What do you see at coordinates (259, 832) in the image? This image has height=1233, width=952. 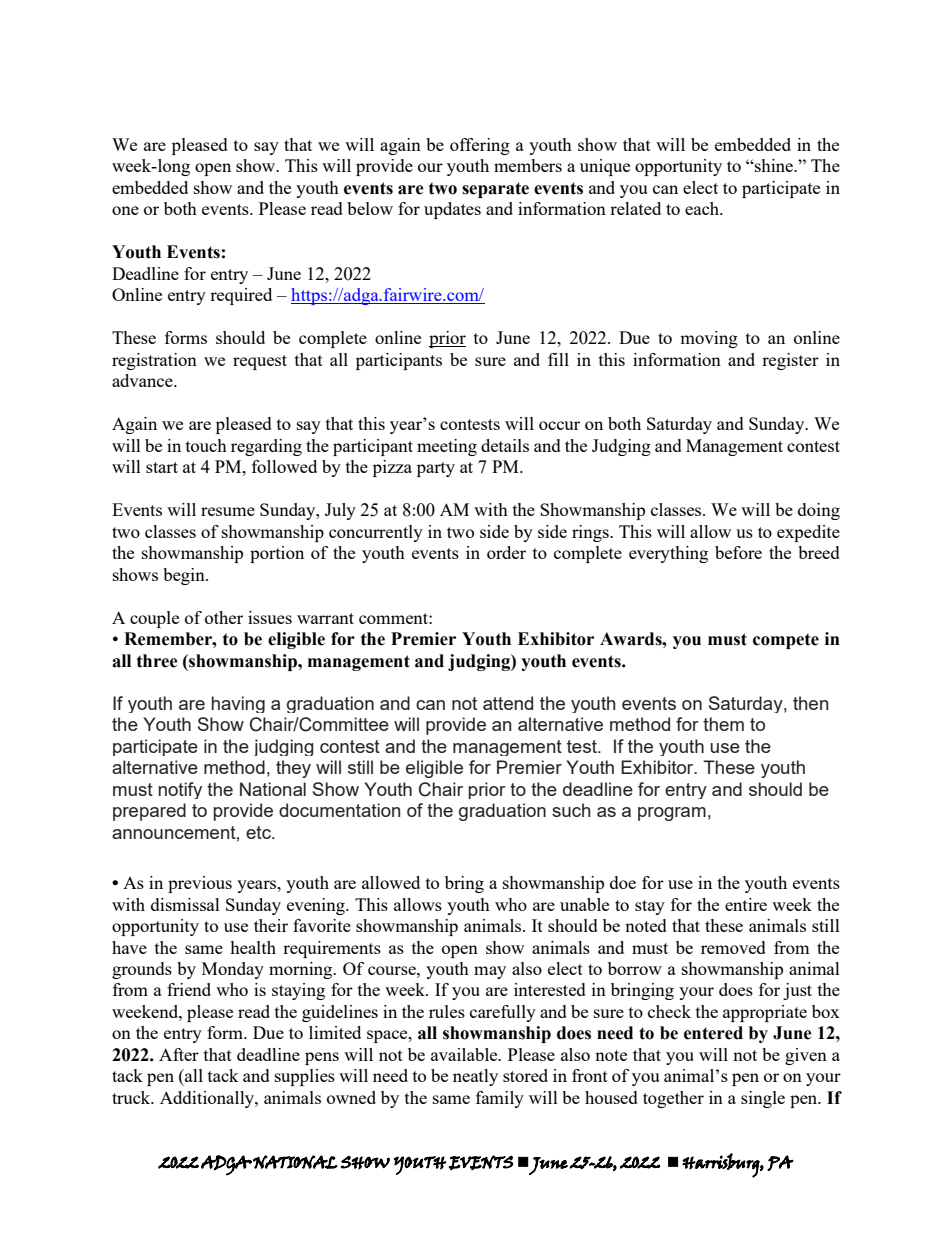 I see `etc` at bounding box center [259, 832].
